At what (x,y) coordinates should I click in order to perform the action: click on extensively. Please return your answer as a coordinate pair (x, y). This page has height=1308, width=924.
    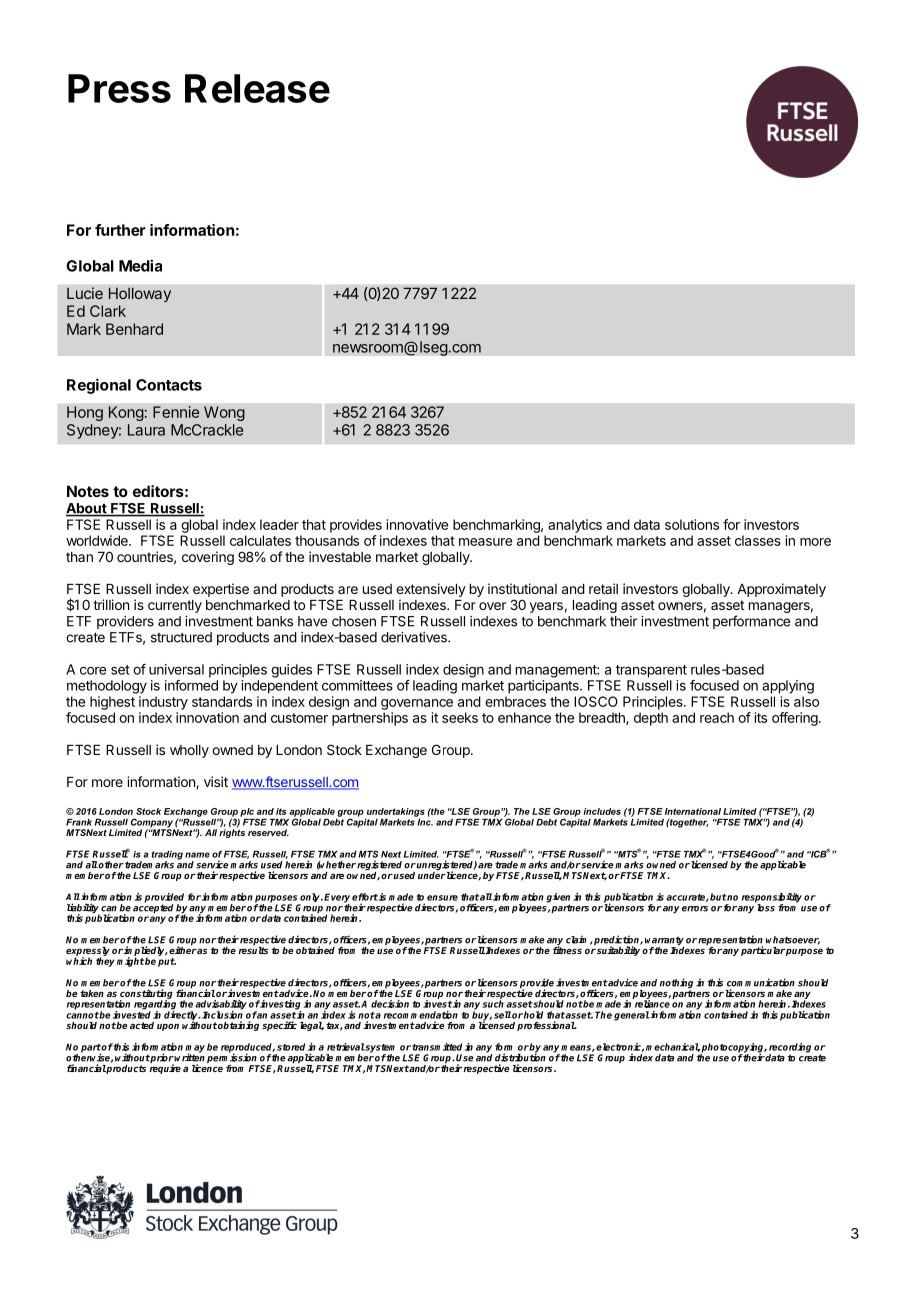
    Looking at the image, I should click on (431, 590).
